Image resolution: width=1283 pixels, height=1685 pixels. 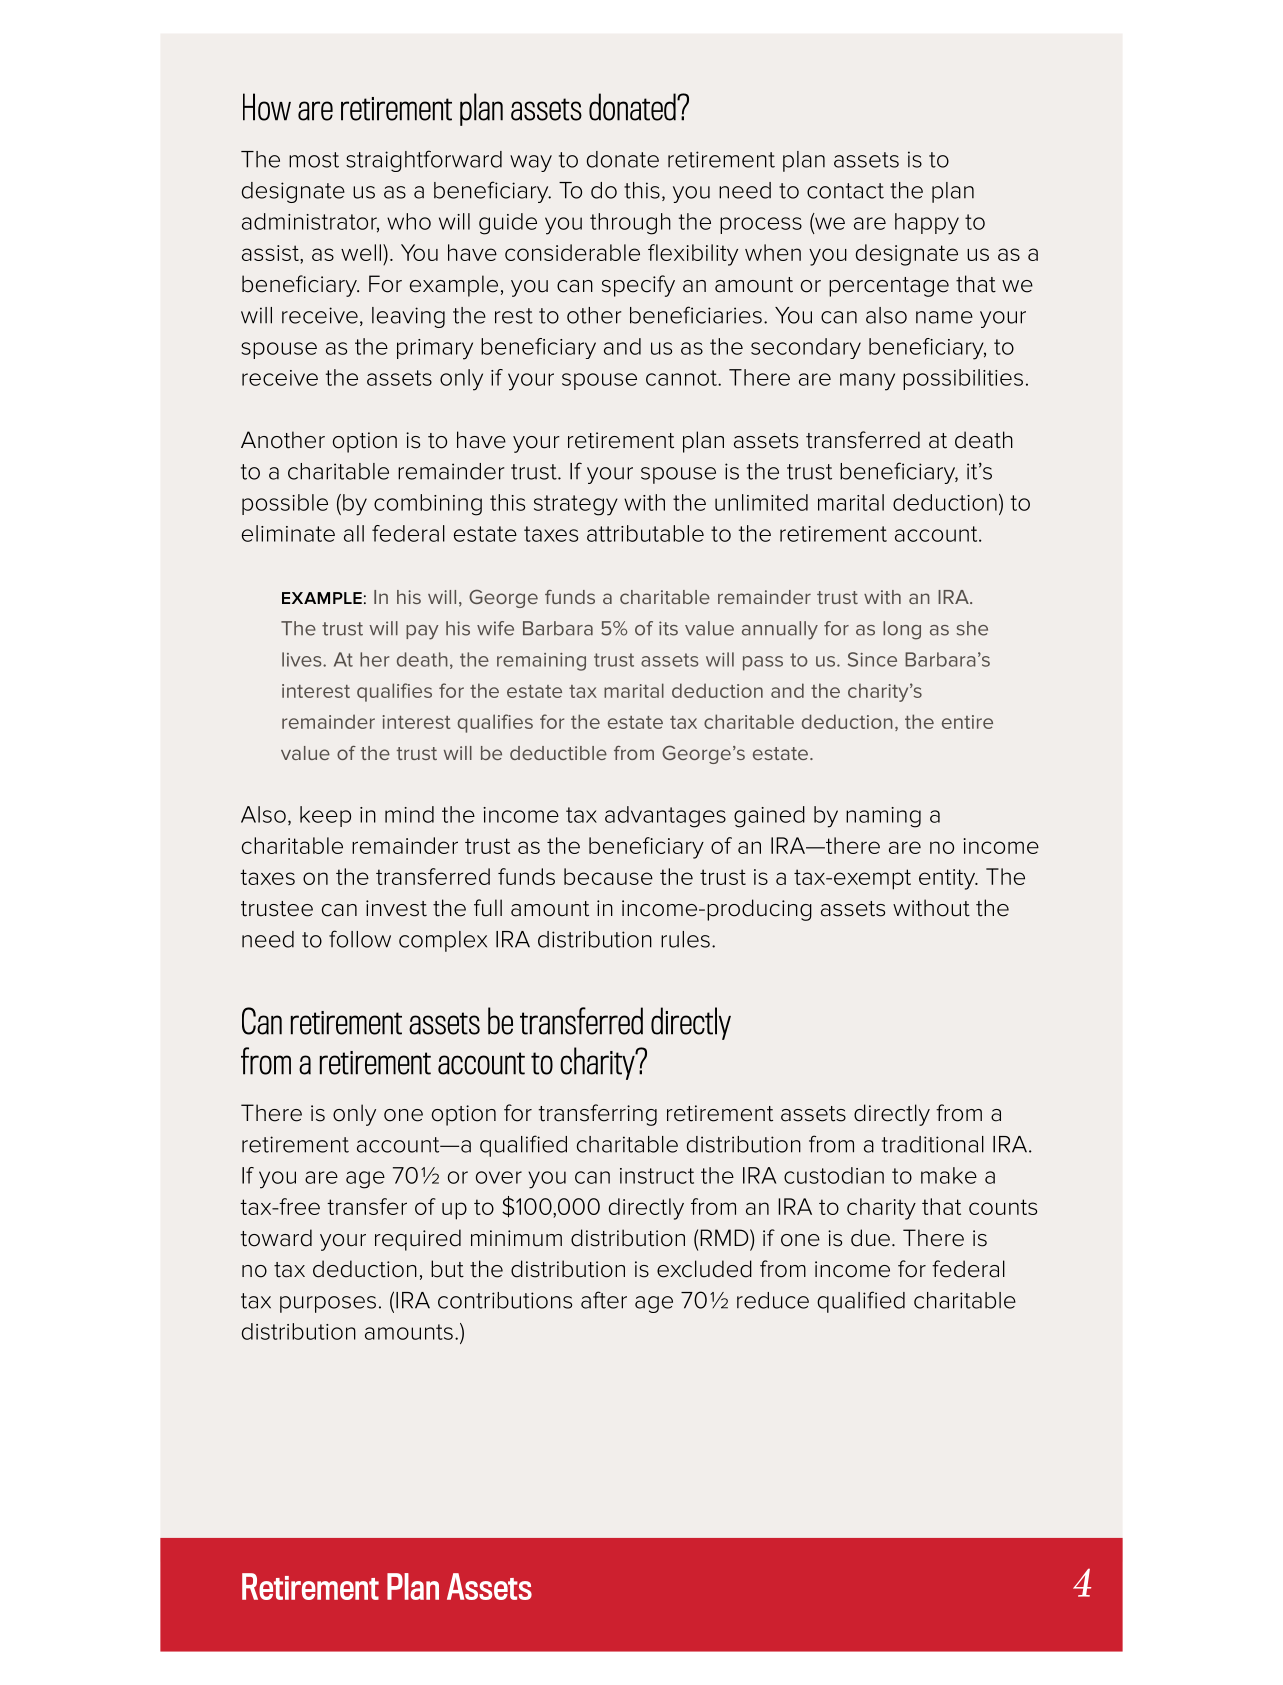 What do you see at coordinates (360, 939) in the document?
I see `follow` at bounding box center [360, 939].
